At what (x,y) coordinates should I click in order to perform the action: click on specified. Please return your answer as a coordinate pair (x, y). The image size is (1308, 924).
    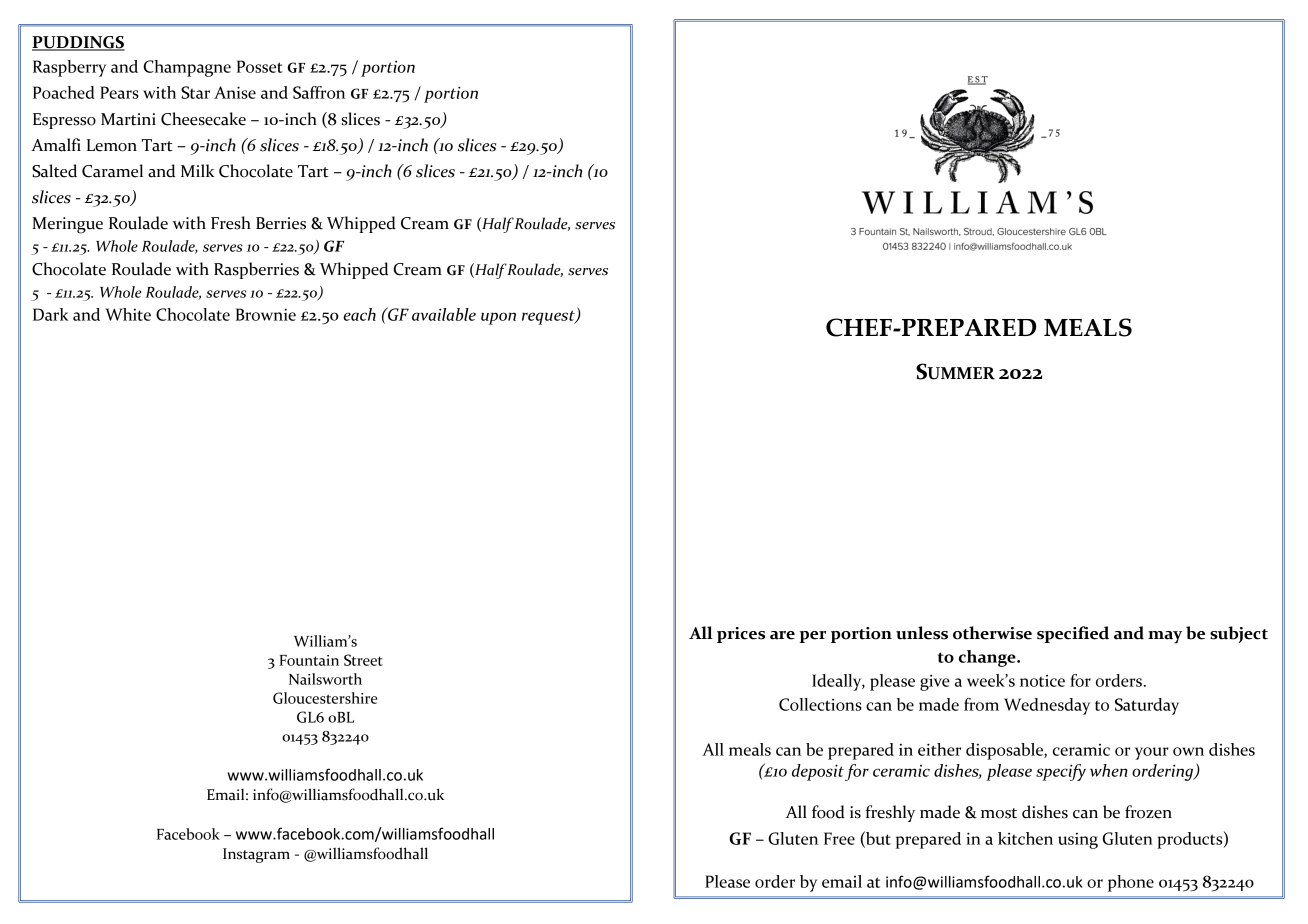
    Looking at the image, I should click on (1073, 634).
